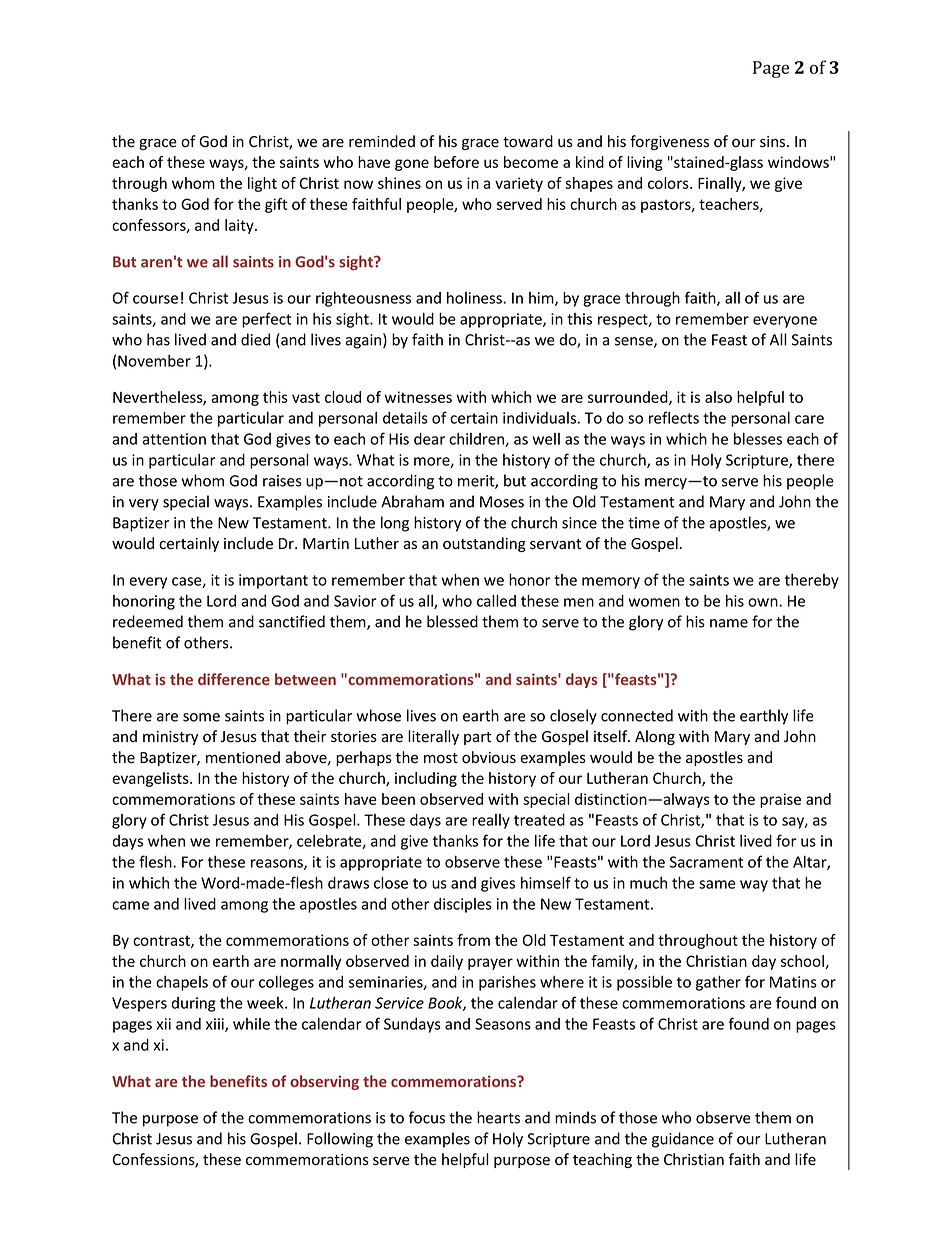 This image has width=952, height=1233. Describe the element at coordinates (216, 1025) in the image. I see `xiii` at that location.
